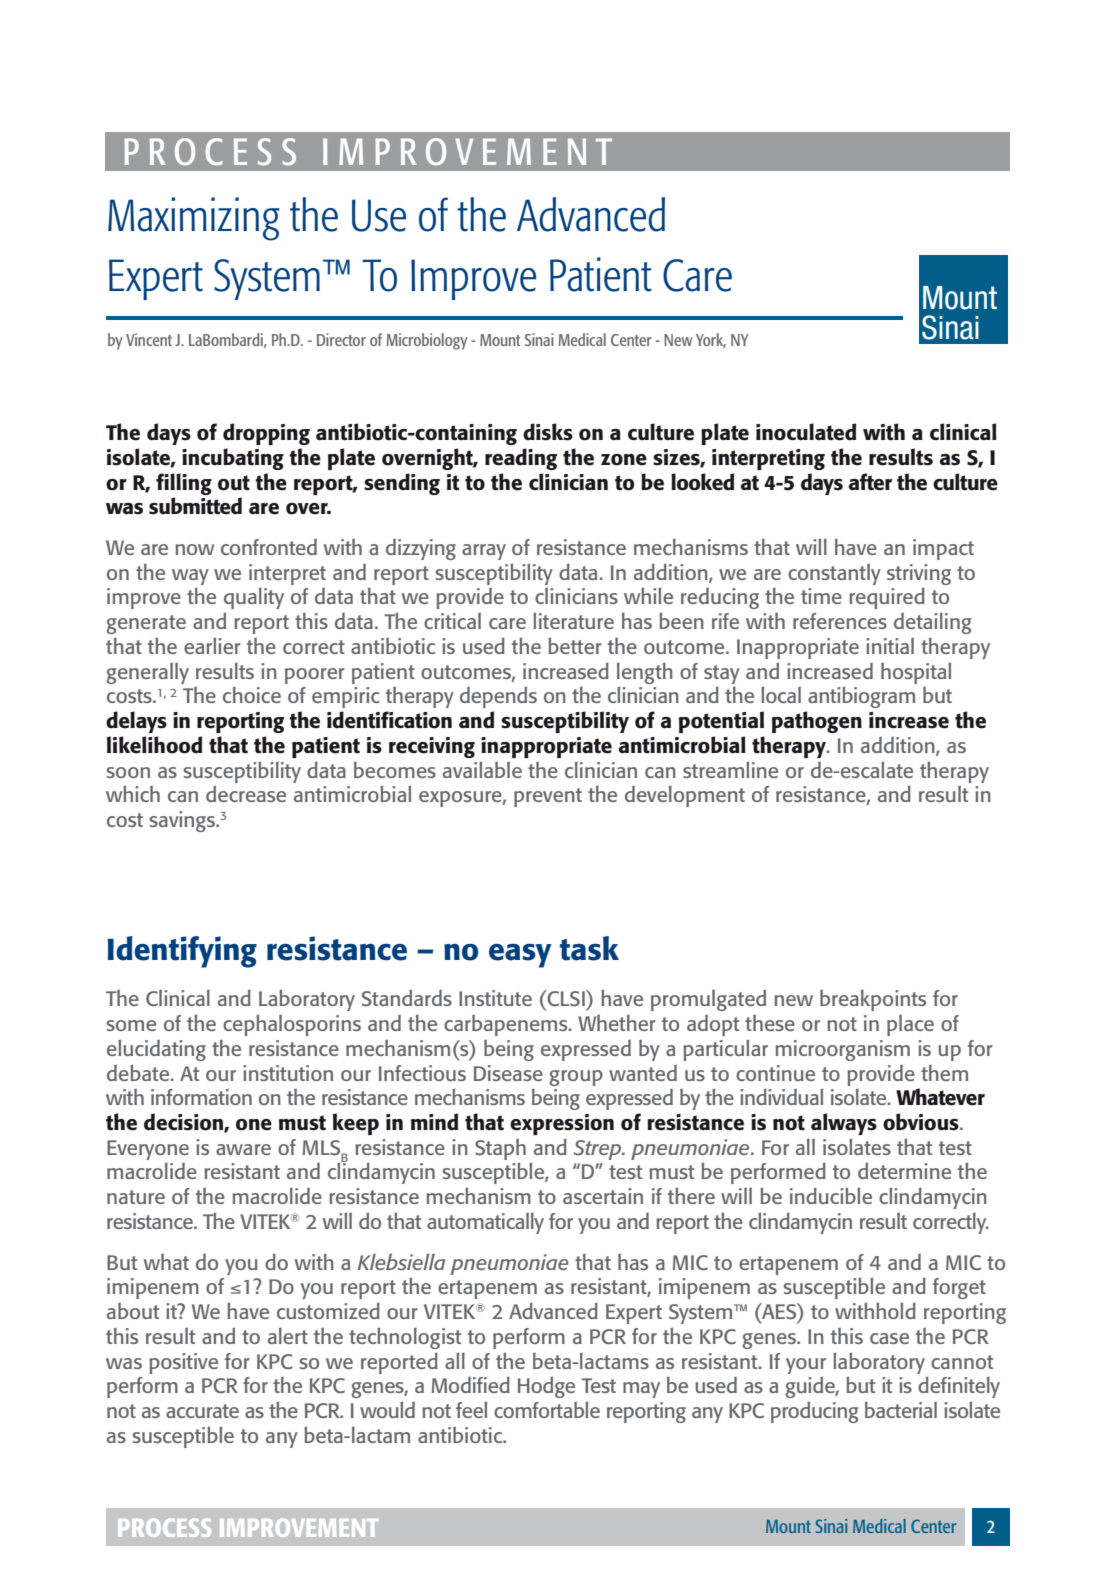 The width and height of the screenshot is (1116, 1578). Describe the element at coordinates (243, 1149) in the screenshot. I see `aware` at that location.
